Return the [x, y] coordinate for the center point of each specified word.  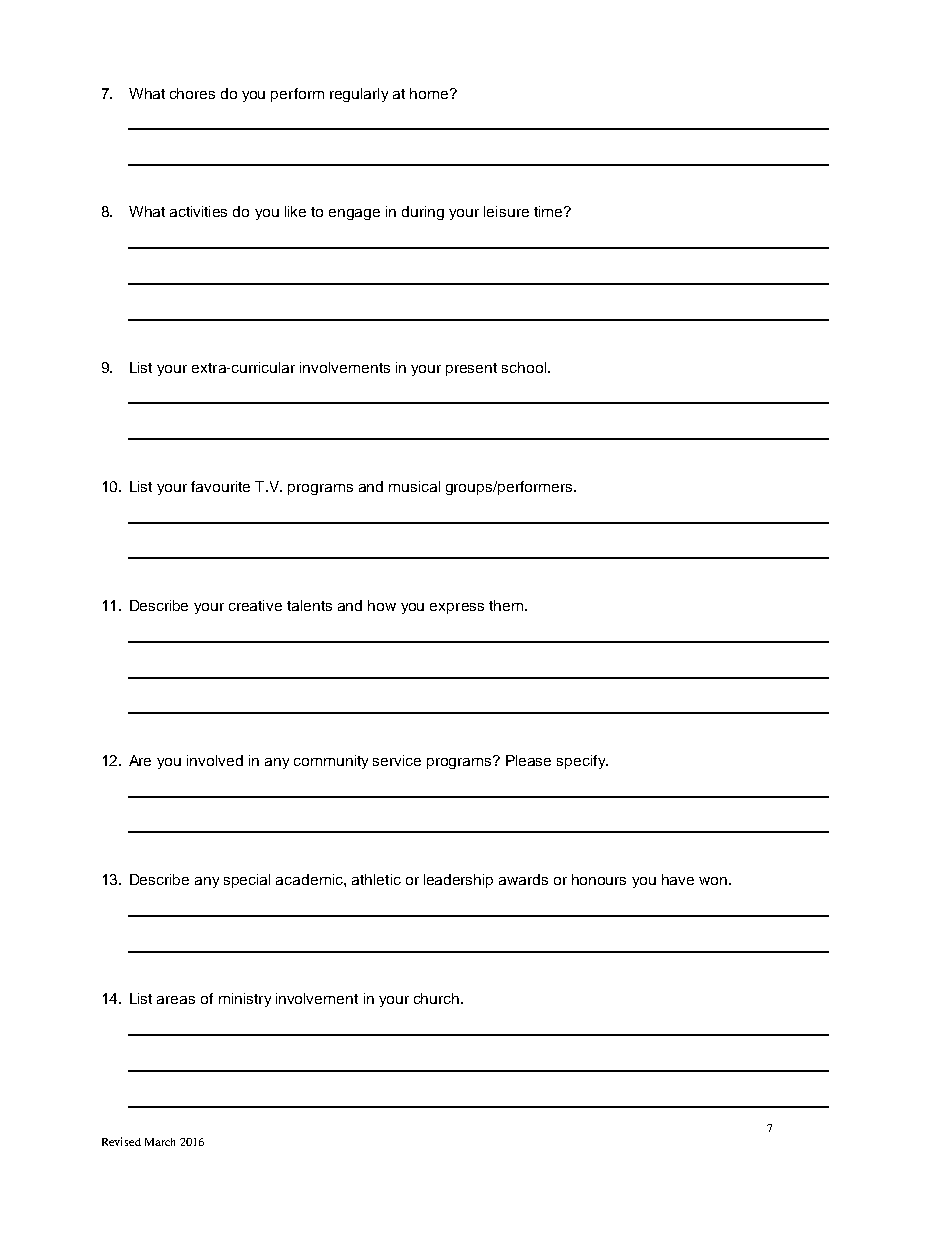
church [438, 998]
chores [192, 93]
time [549, 211]
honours [599, 879]
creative [255, 605]
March [160, 1142]
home [430, 93]
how [382, 605]
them [507, 605]
